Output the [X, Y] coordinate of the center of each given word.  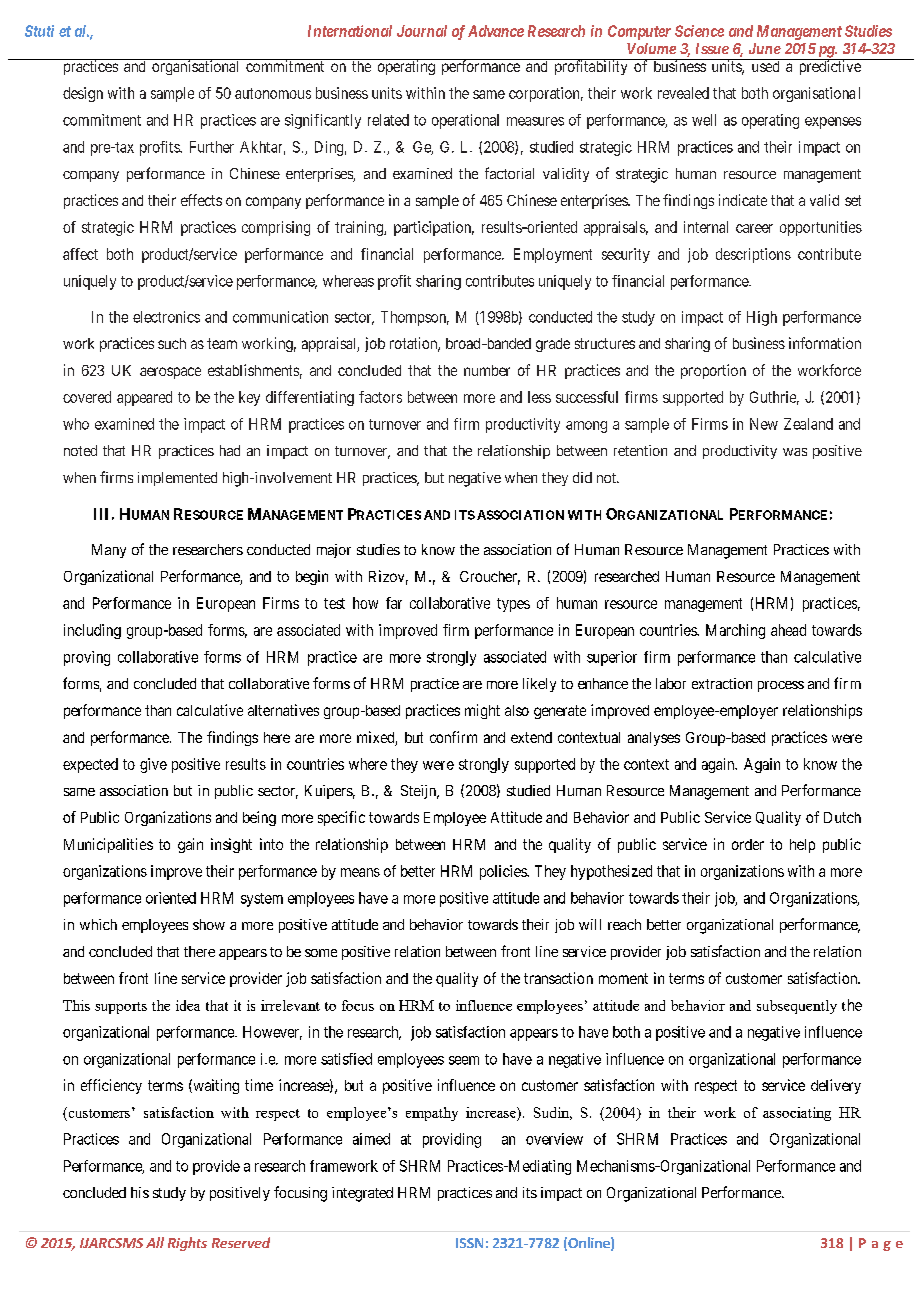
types [513, 605]
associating [797, 1114]
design [83, 94]
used [765, 65]
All [155, 1242]
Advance [496, 31]
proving [87, 658]
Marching [735, 631]
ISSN [469, 1243]
